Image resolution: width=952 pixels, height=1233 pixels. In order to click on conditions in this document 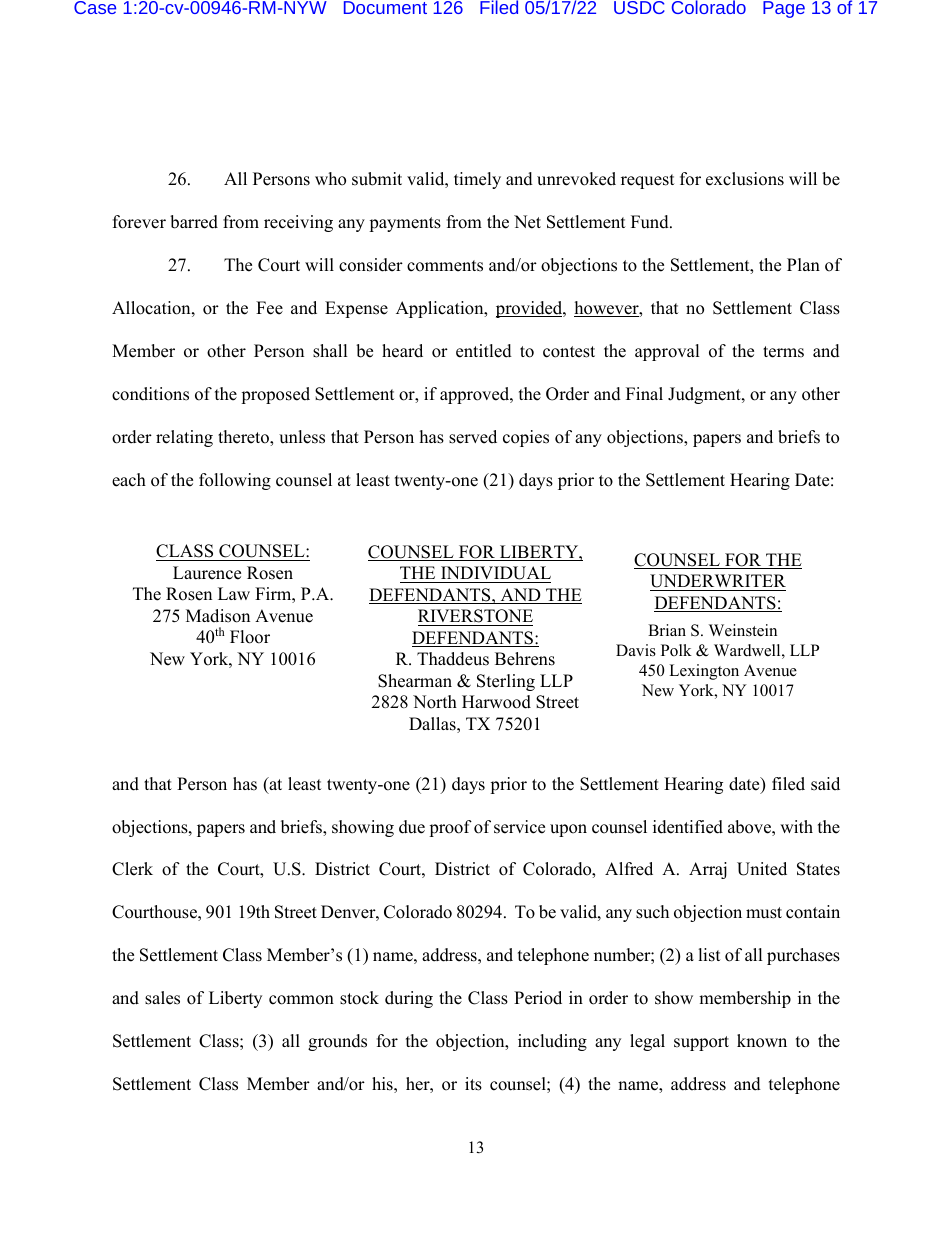, I will do `click(150, 394)`.
